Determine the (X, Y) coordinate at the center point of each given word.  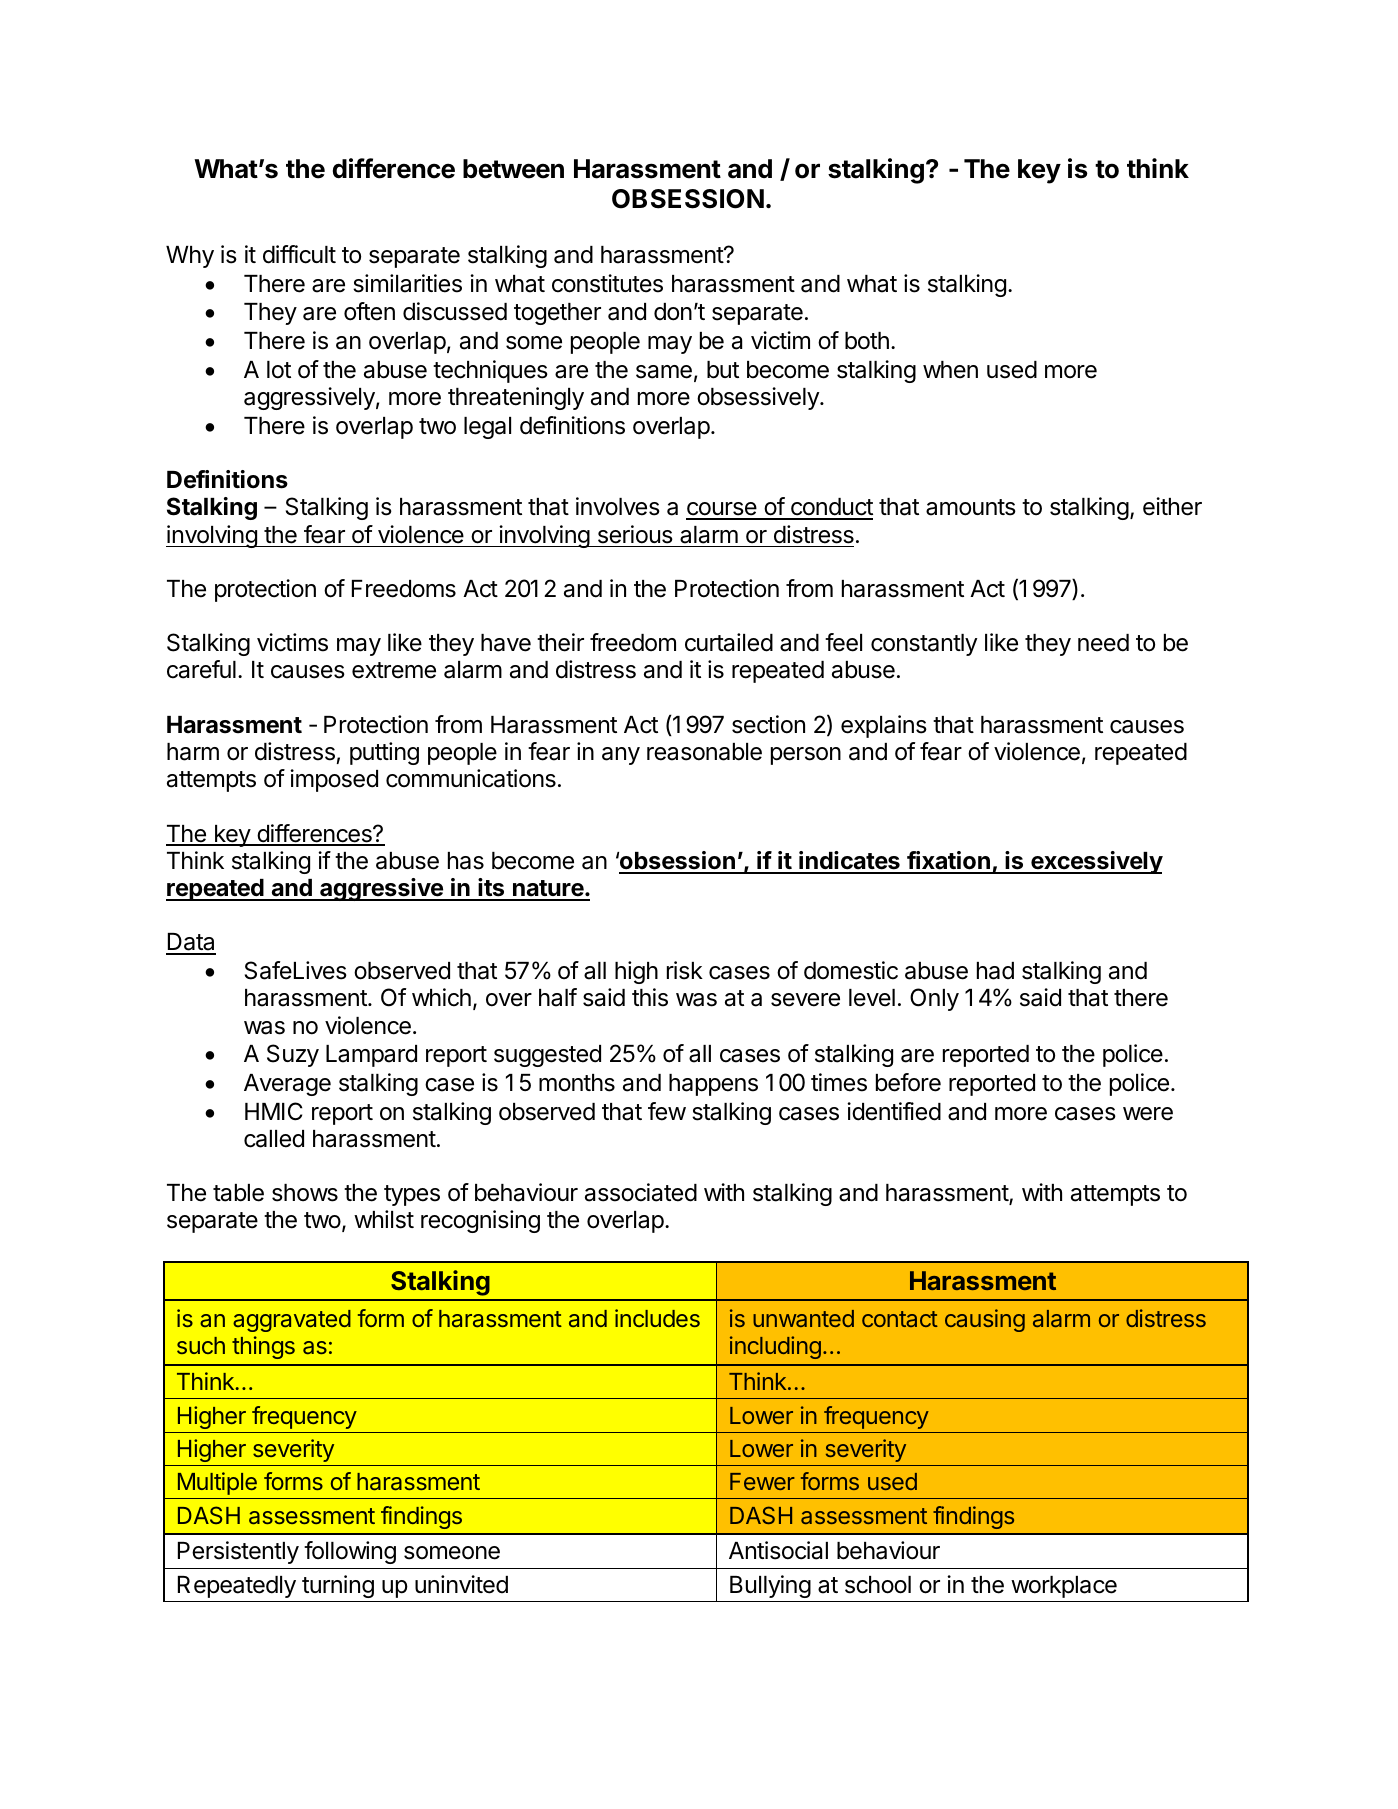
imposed (334, 780)
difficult (299, 254)
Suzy (293, 1055)
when (950, 370)
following (350, 1552)
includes (657, 1318)
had (995, 971)
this (650, 997)
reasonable (704, 752)
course (722, 510)
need (1103, 643)
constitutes (607, 283)
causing (985, 1320)
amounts (971, 507)
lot (279, 370)
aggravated (292, 1321)
